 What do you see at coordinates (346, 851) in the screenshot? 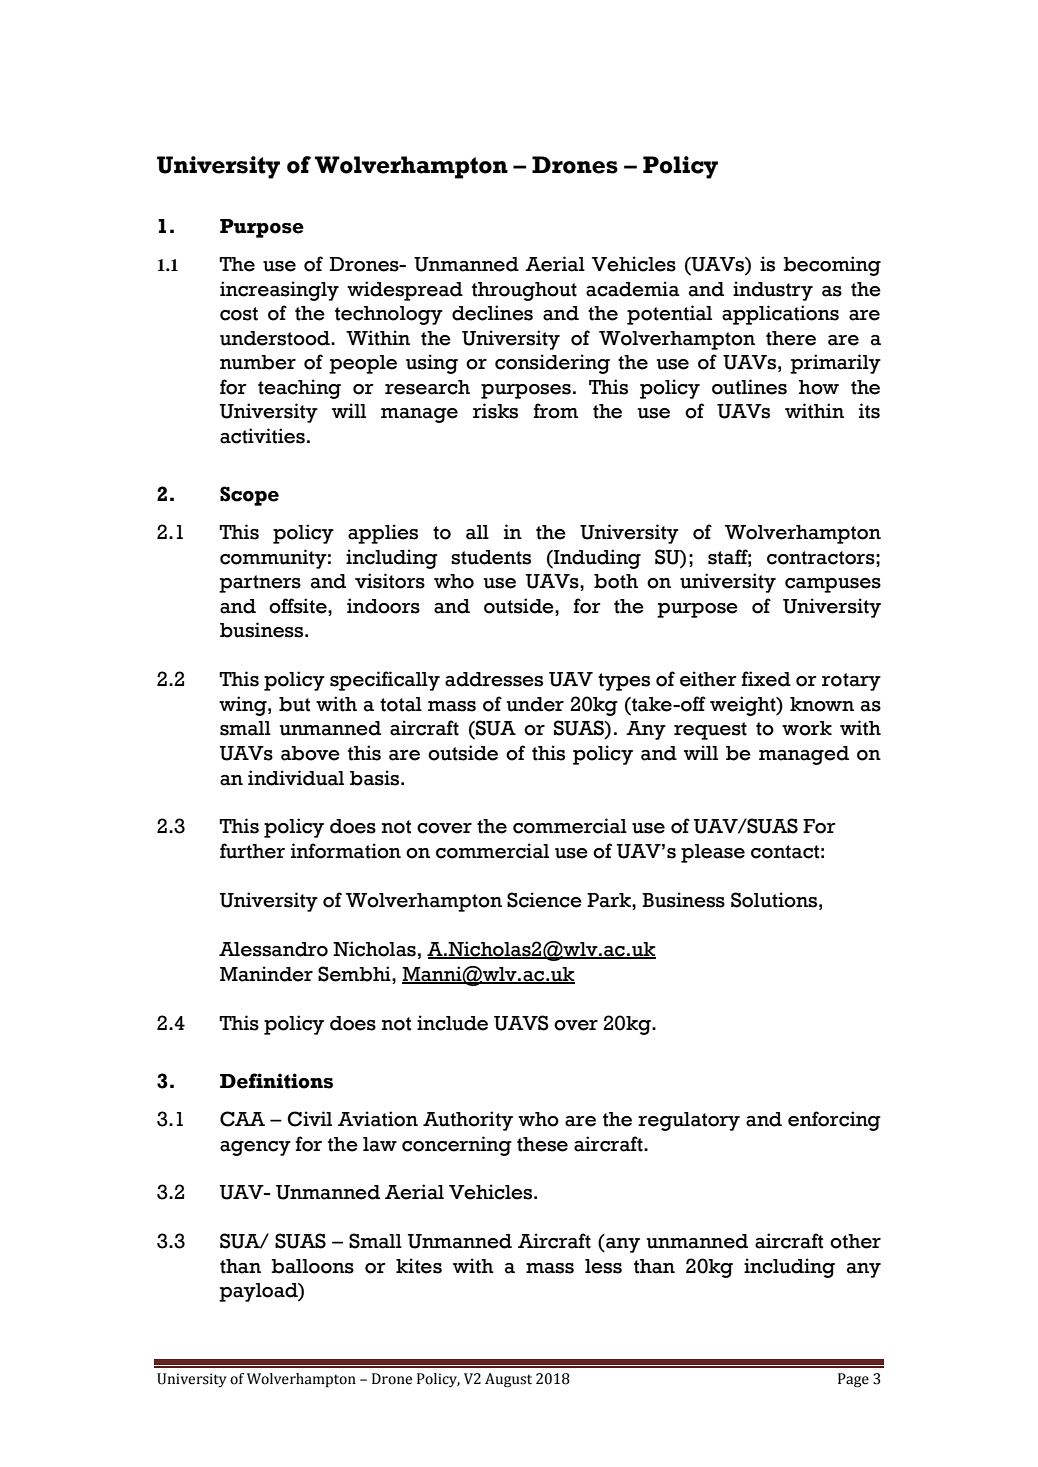
I see `information` at bounding box center [346, 851].
